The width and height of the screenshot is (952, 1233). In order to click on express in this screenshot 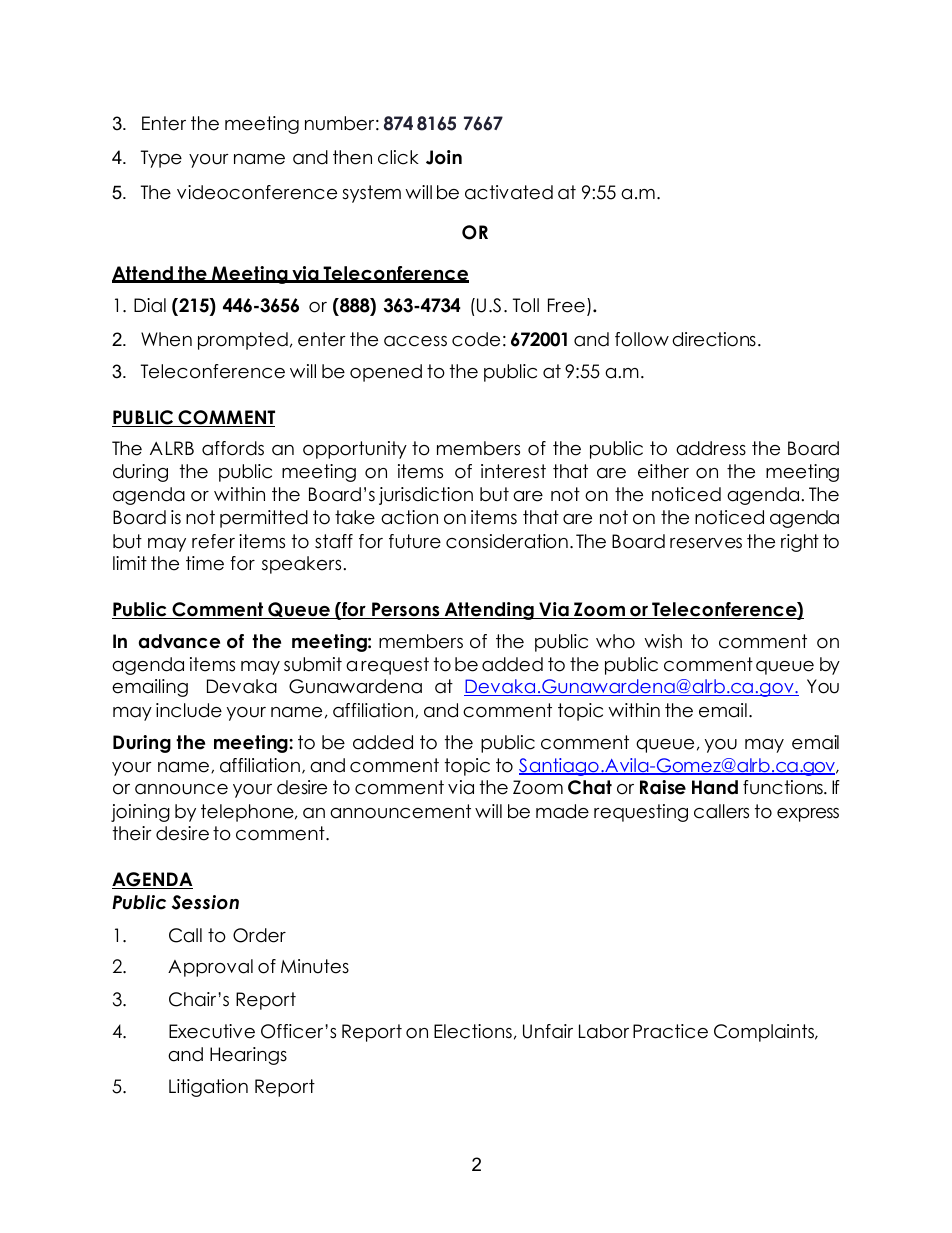, I will do `click(808, 815)`.
